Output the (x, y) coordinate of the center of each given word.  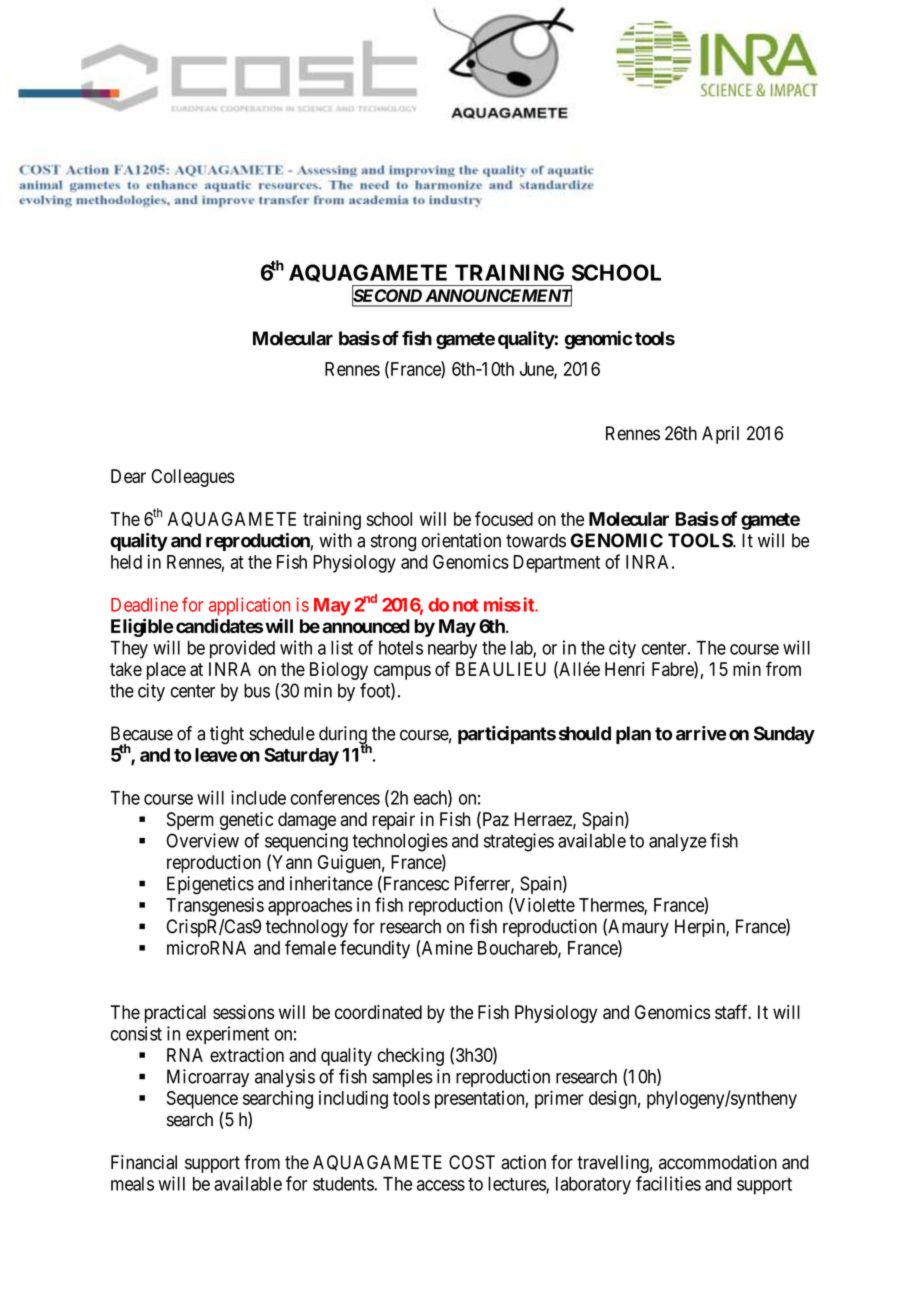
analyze (678, 842)
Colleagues (193, 478)
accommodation (718, 1162)
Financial (144, 1162)
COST (472, 1162)
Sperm (190, 821)
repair (394, 821)
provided (242, 649)
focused (504, 518)
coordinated (378, 1012)
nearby (452, 650)
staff (733, 1011)
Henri (624, 669)
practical (175, 1014)
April (720, 435)
